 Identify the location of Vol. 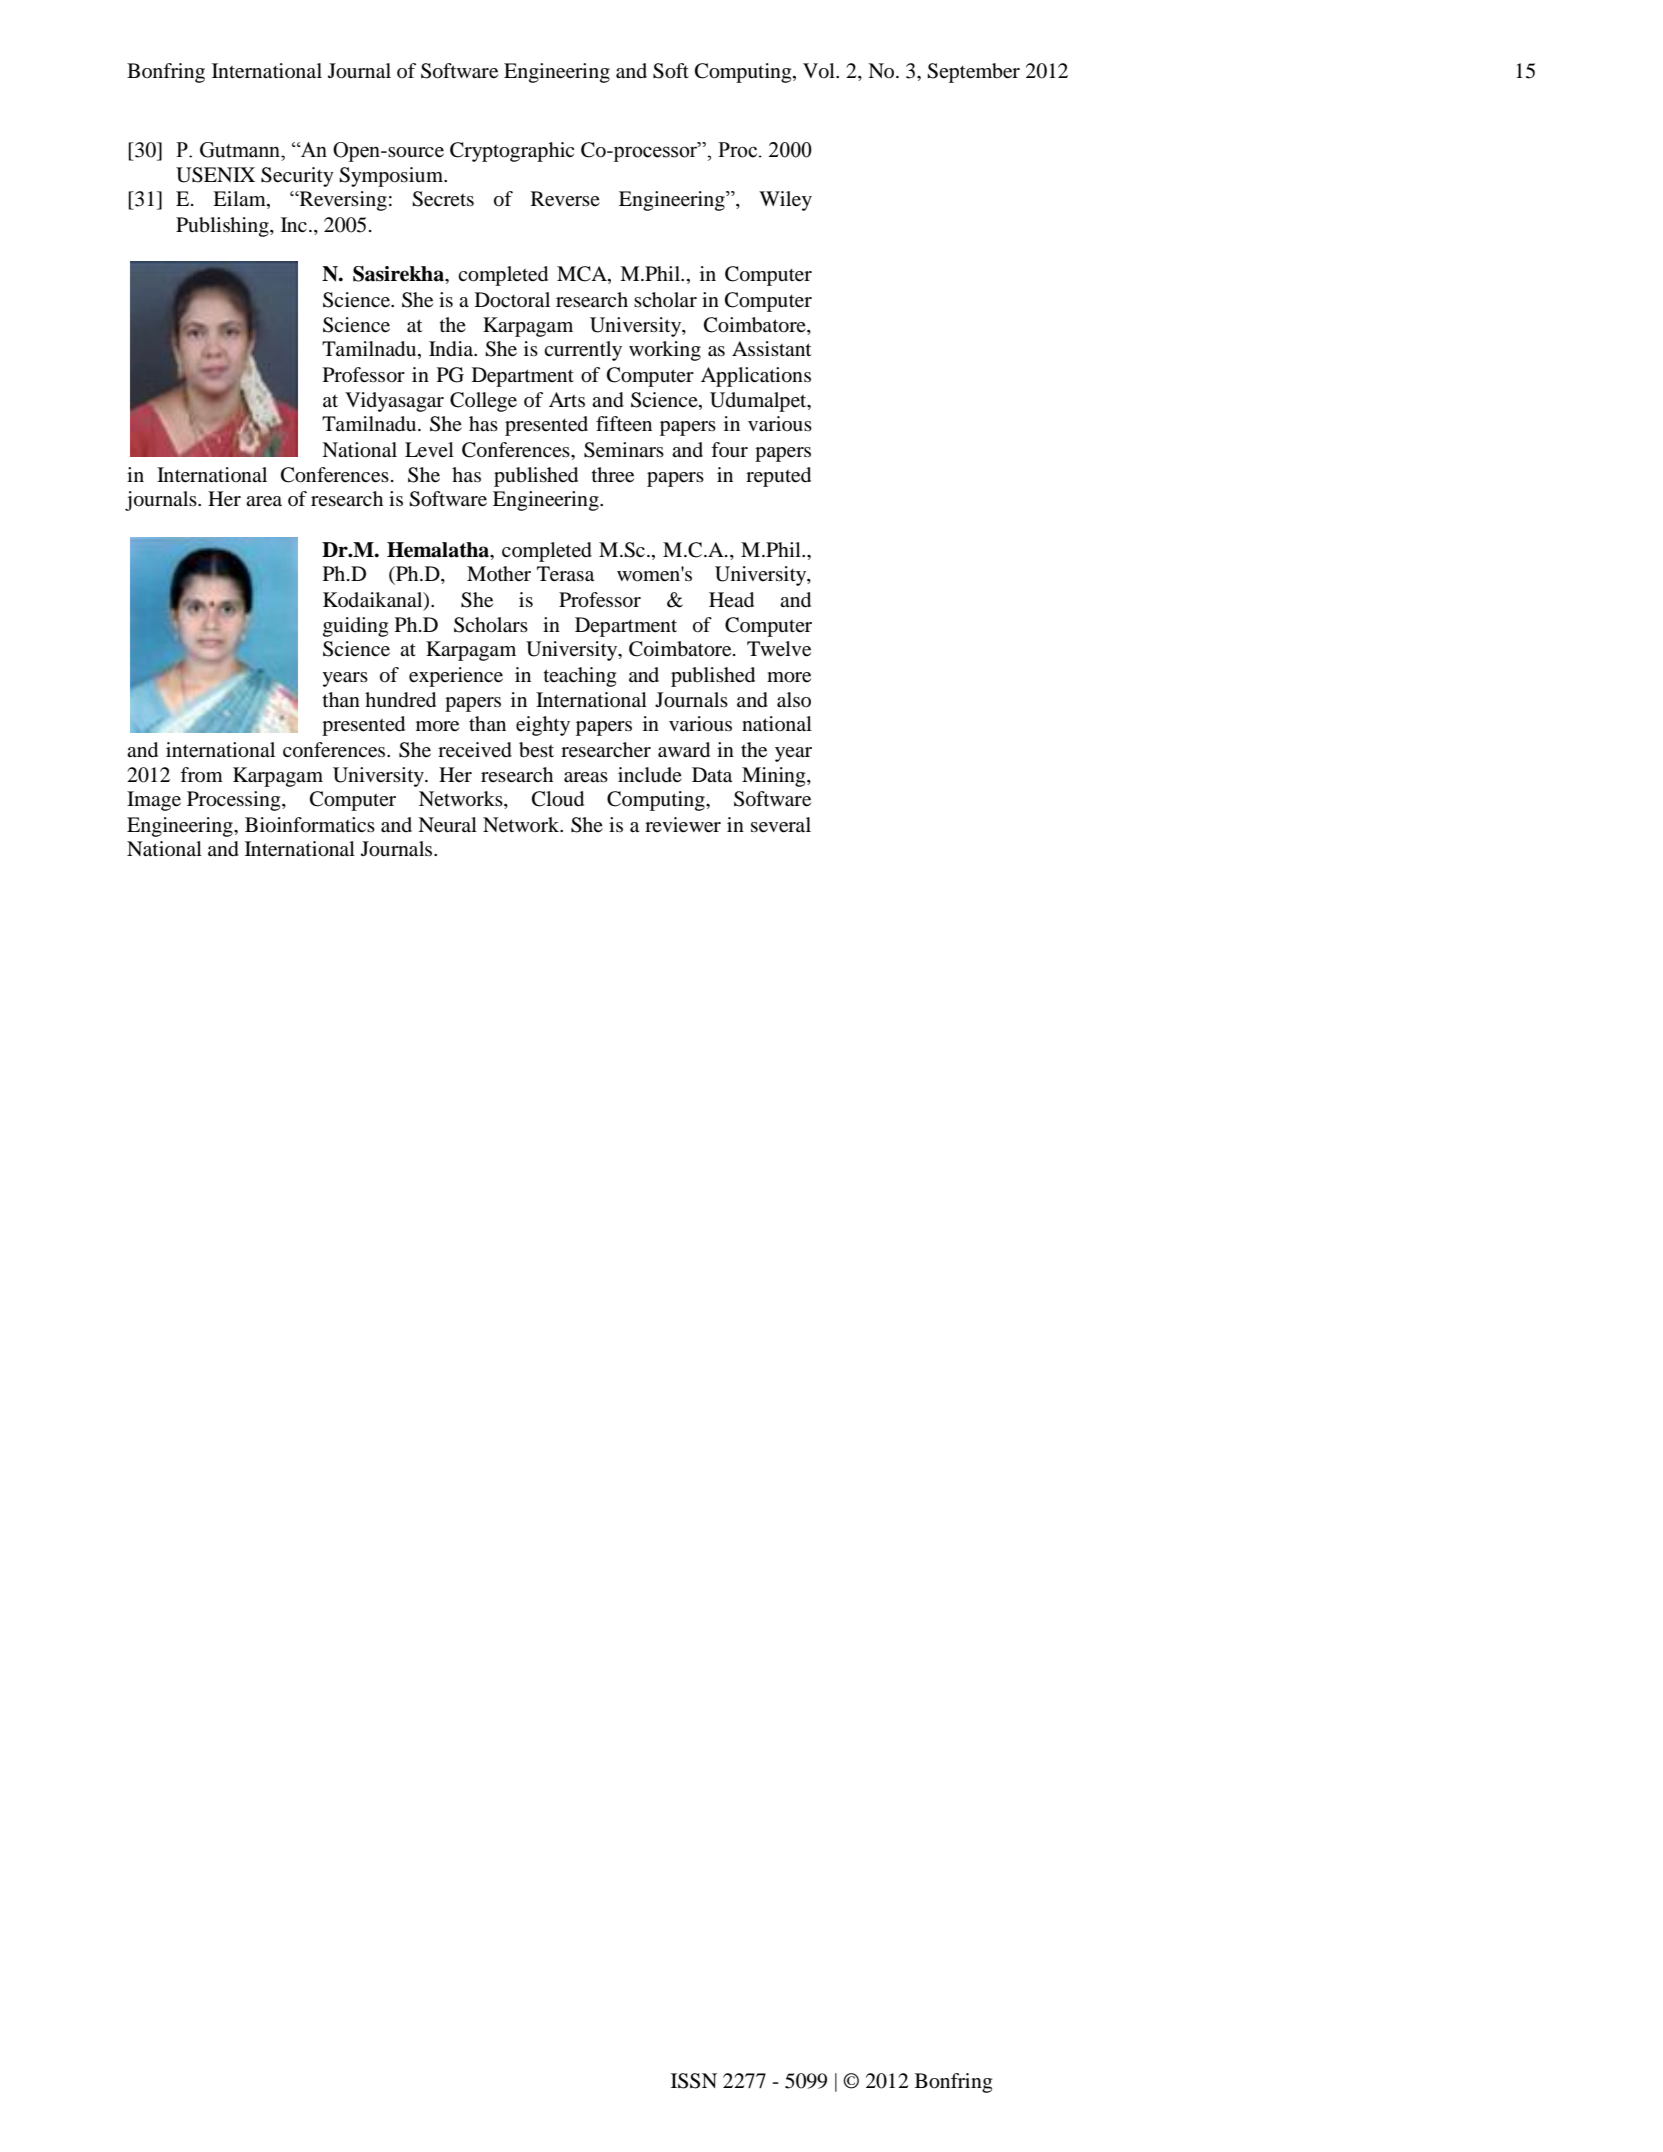
(820, 71).
